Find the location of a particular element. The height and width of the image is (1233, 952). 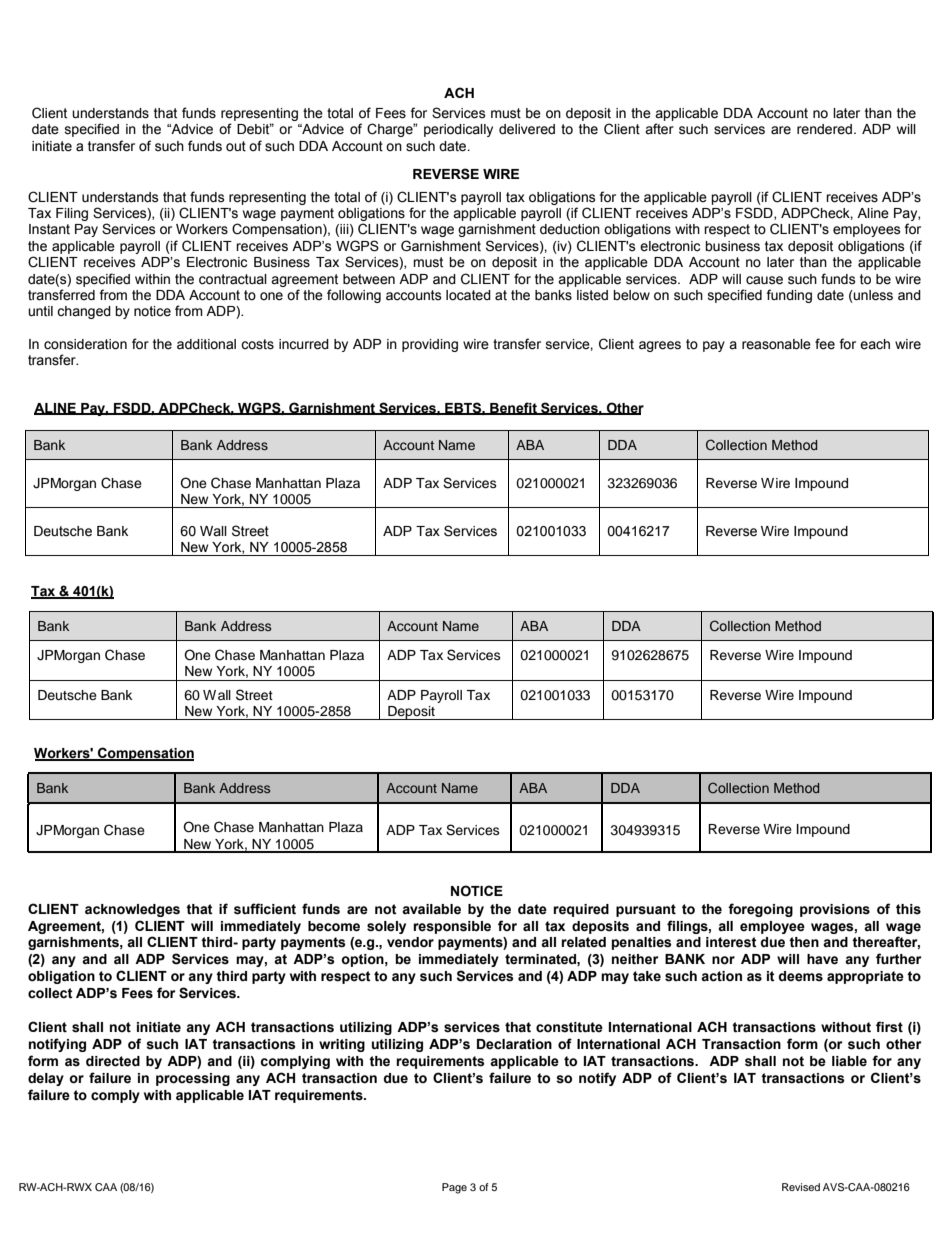

rendered is located at coordinates (824, 129).
